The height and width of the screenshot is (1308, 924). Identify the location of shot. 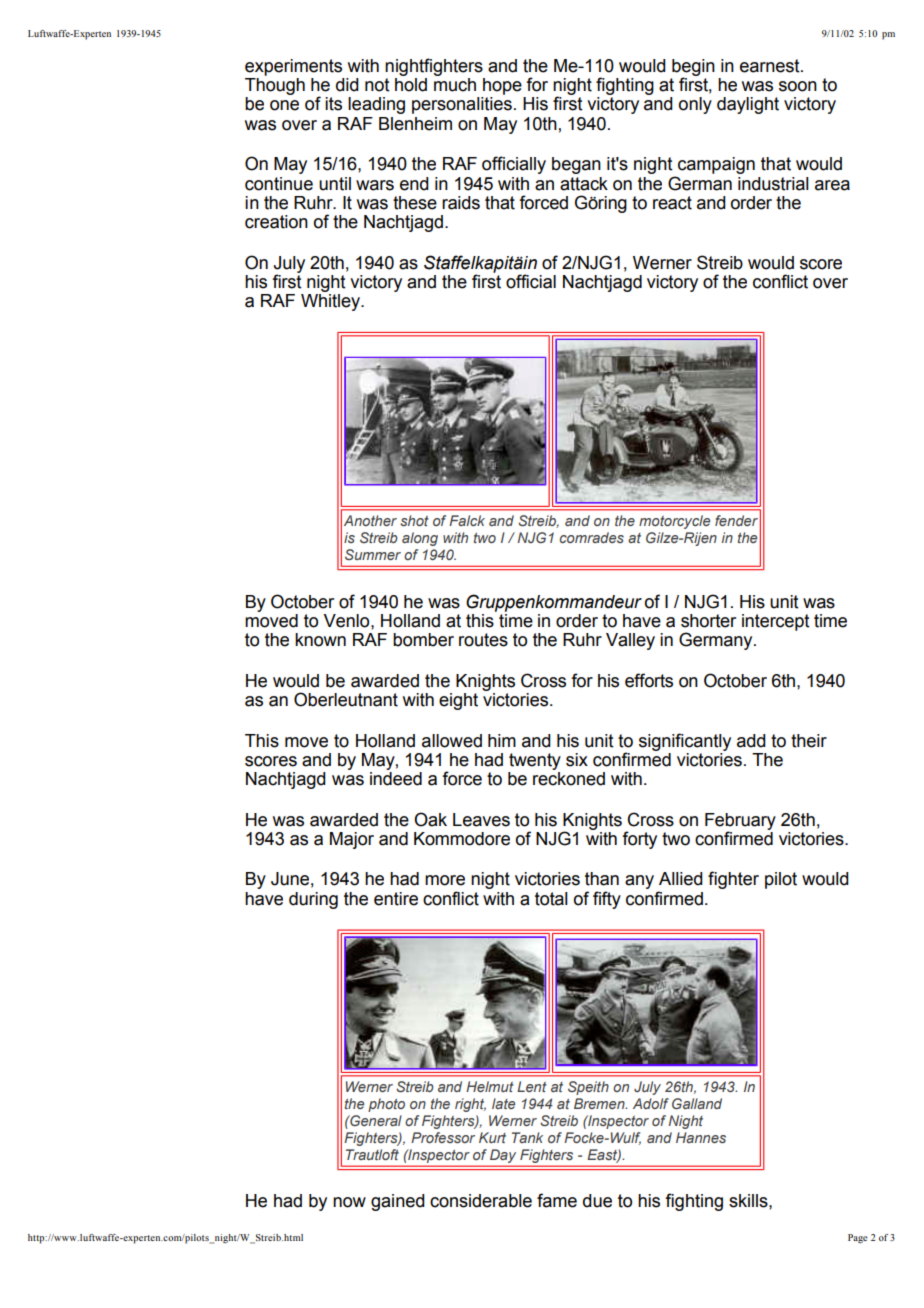
(414, 520).
